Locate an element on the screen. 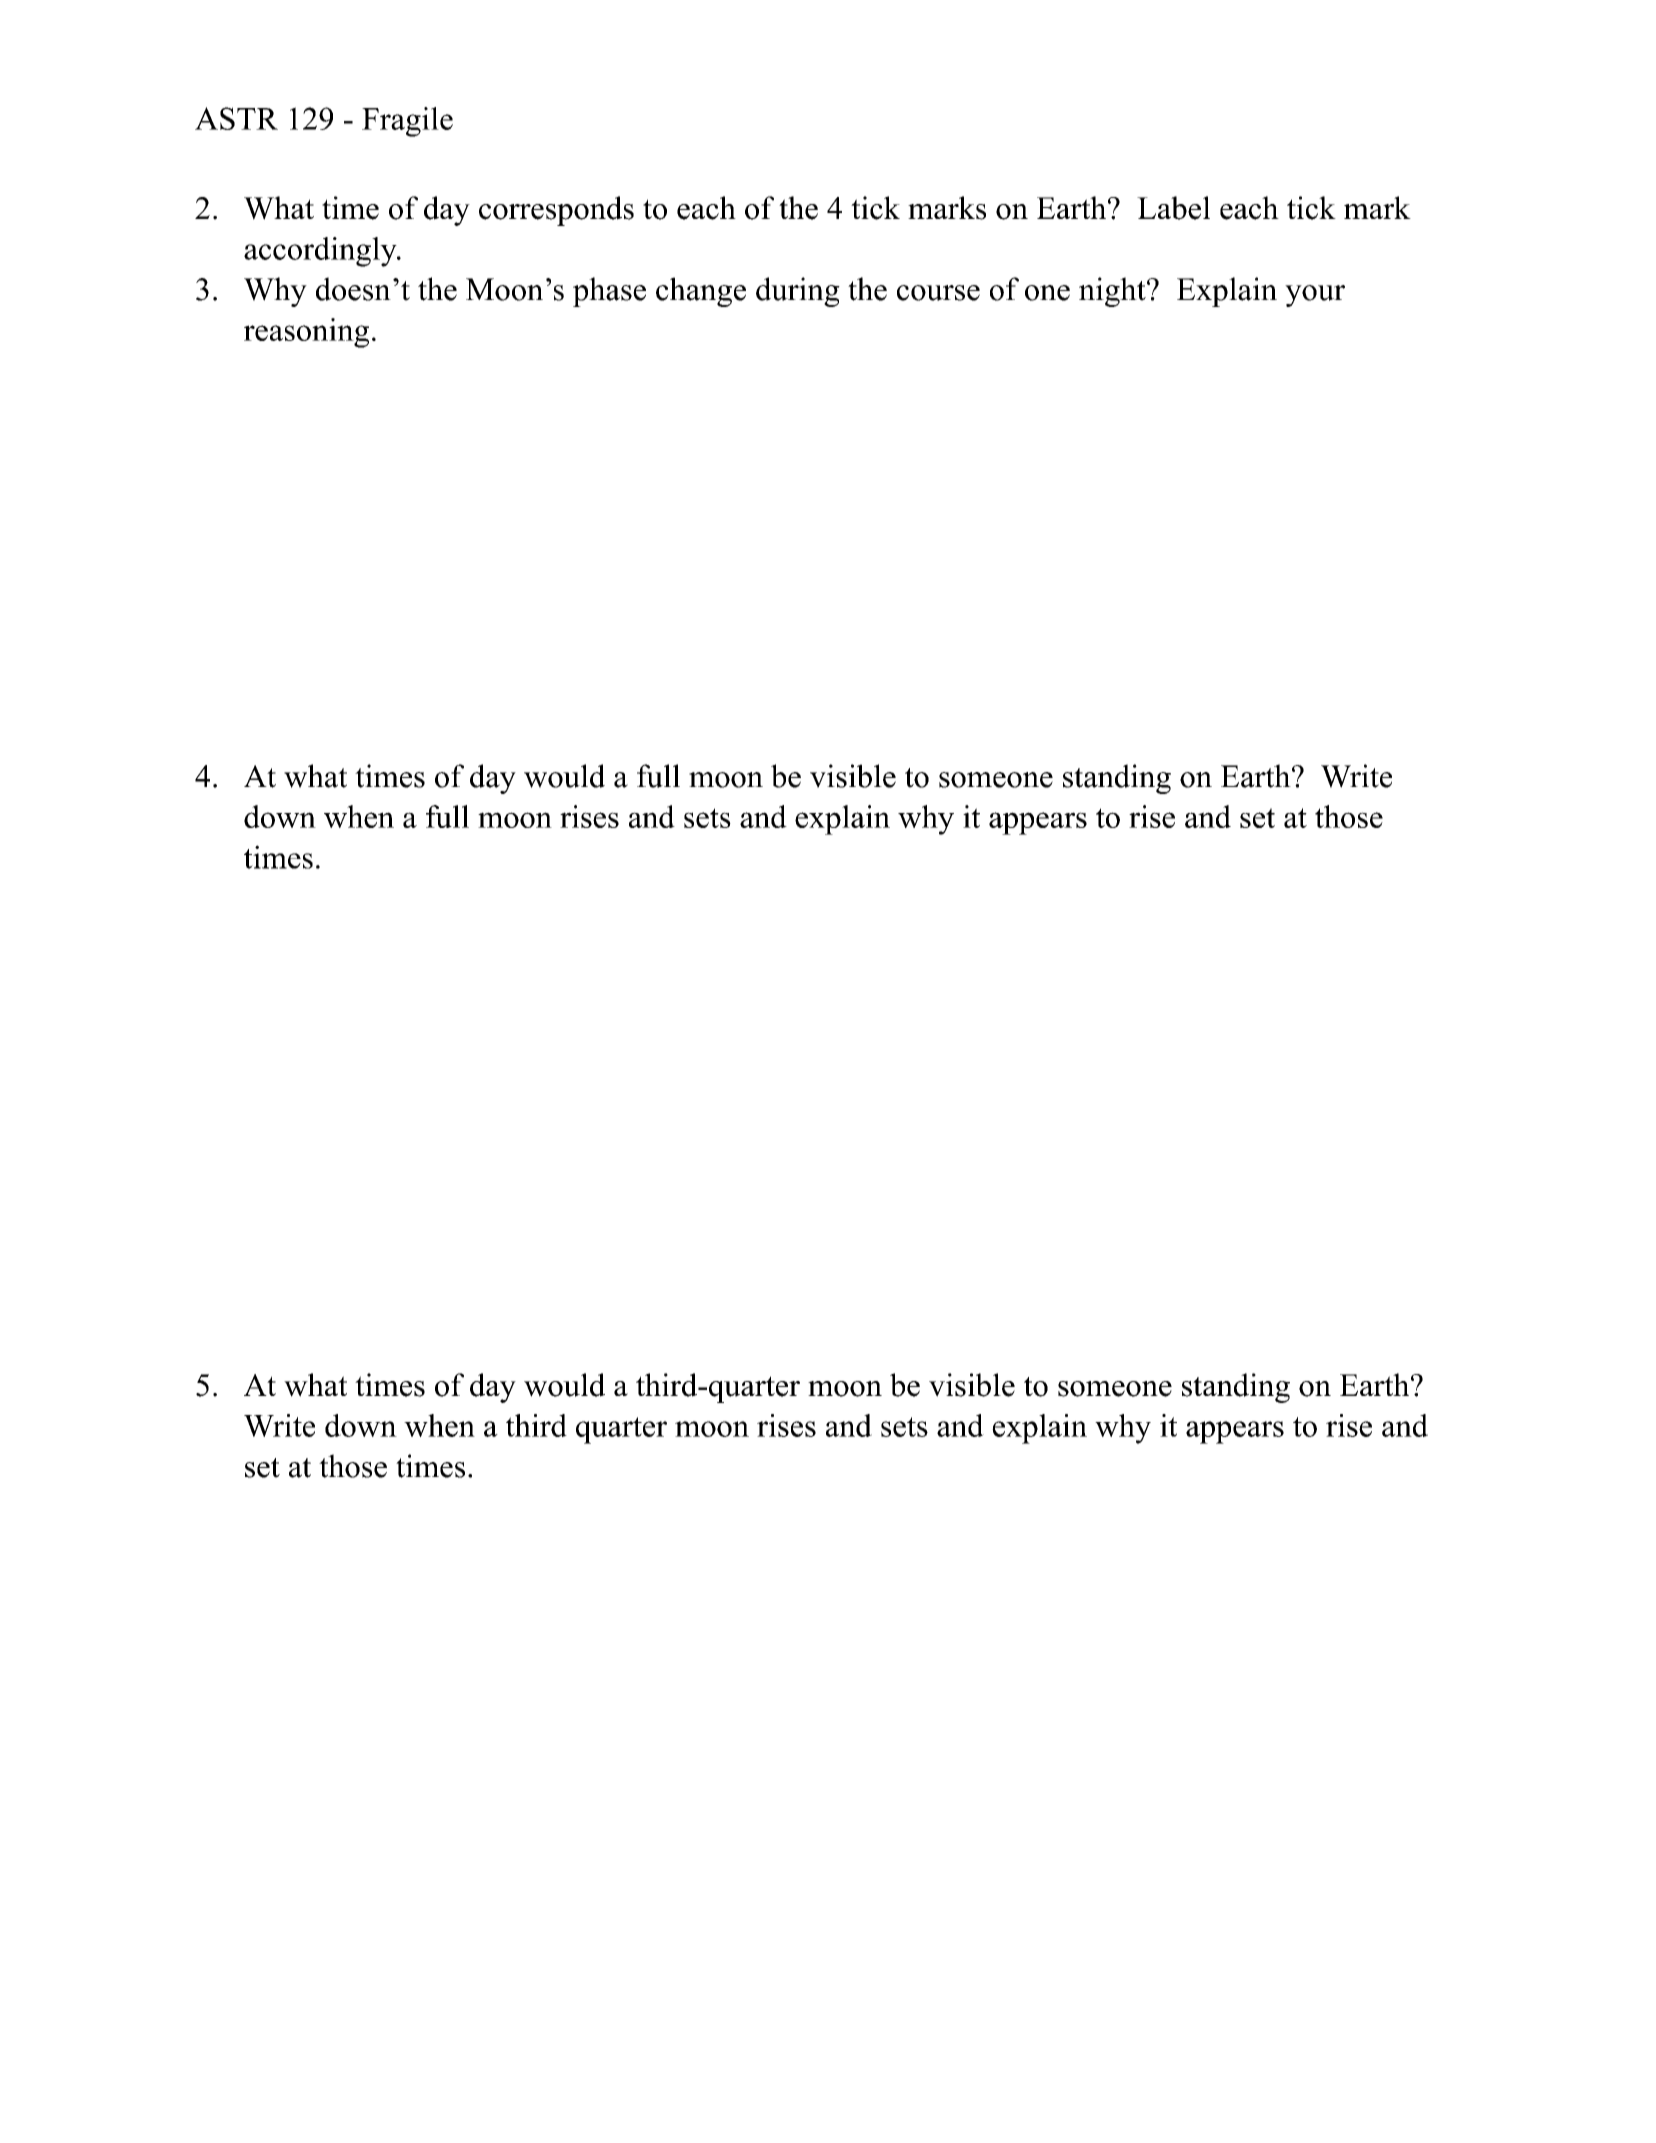  course is located at coordinates (938, 293).
